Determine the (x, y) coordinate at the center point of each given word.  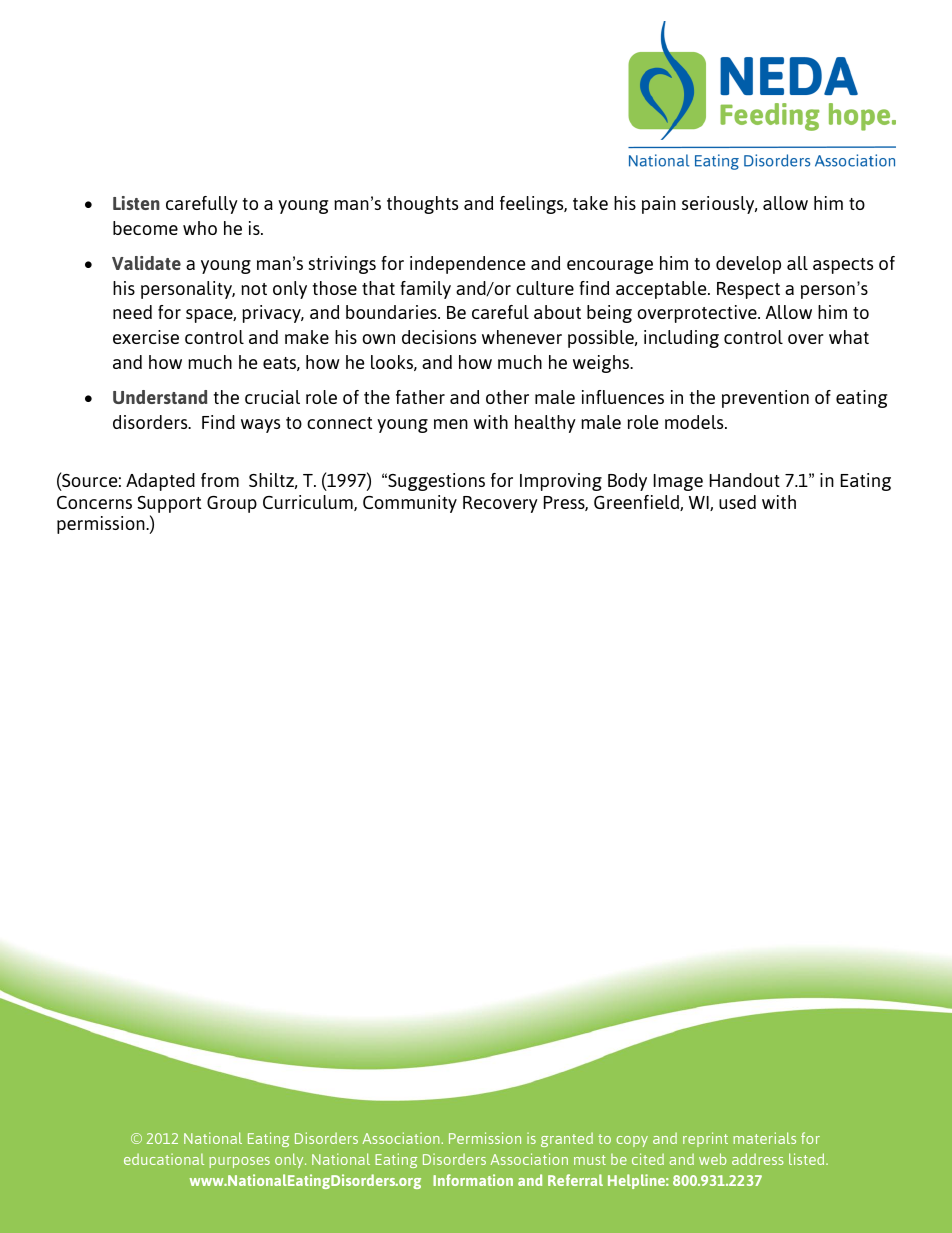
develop (748, 265)
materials (764, 1138)
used (737, 502)
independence (468, 265)
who (200, 228)
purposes (239, 1162)
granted (567, 1140)
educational (164, 1159)
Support (169, 504)
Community (410, 504)
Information (473, 1180)
